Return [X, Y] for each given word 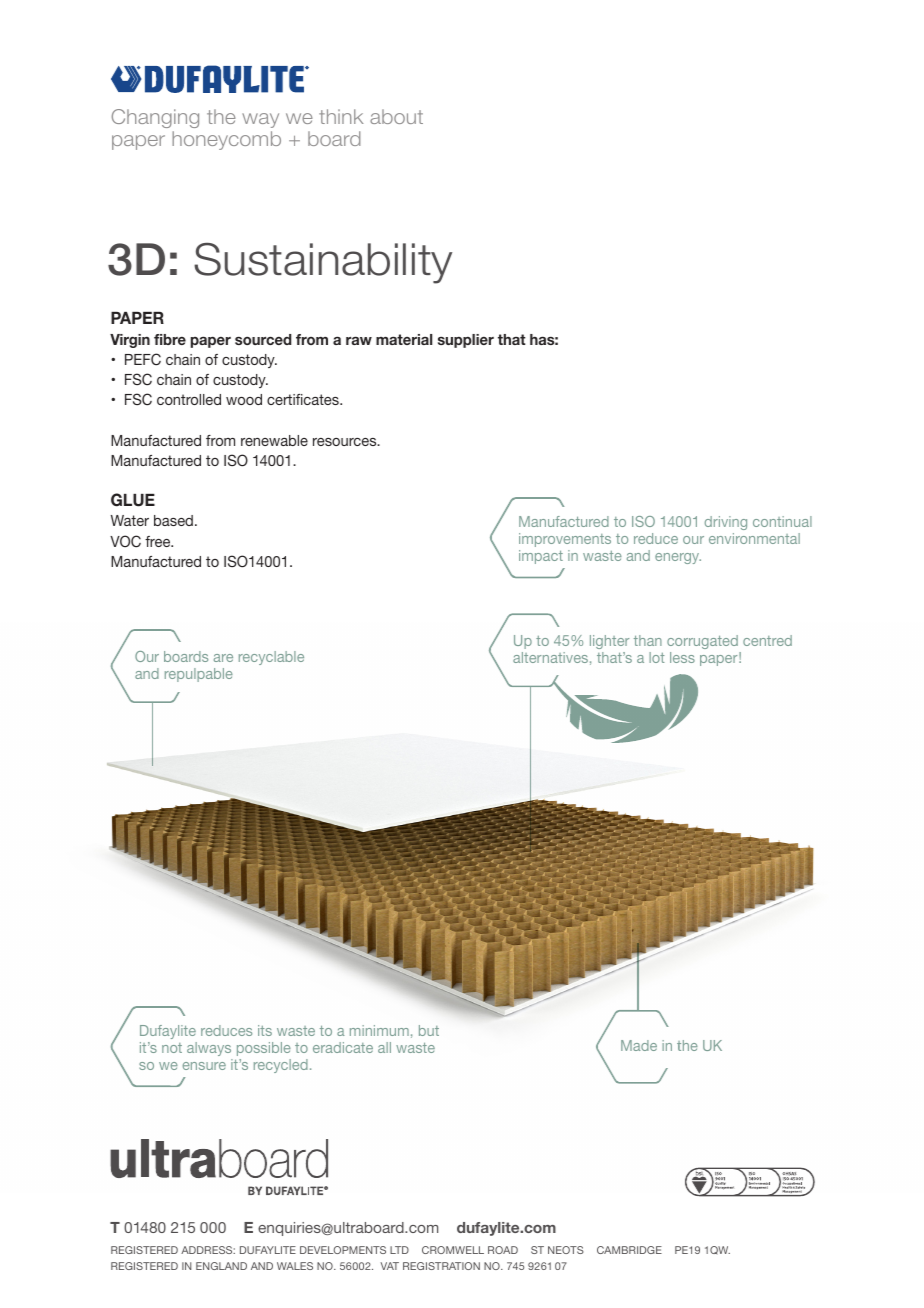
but [429, 1030]
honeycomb [226, 140]
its [265, 1030]
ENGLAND [221, 1266]
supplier [466, 341]
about [396, 116]
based [173, 520]
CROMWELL [453, 1250]
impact [541, 557]
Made [639, 1045]
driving [726, 523]
